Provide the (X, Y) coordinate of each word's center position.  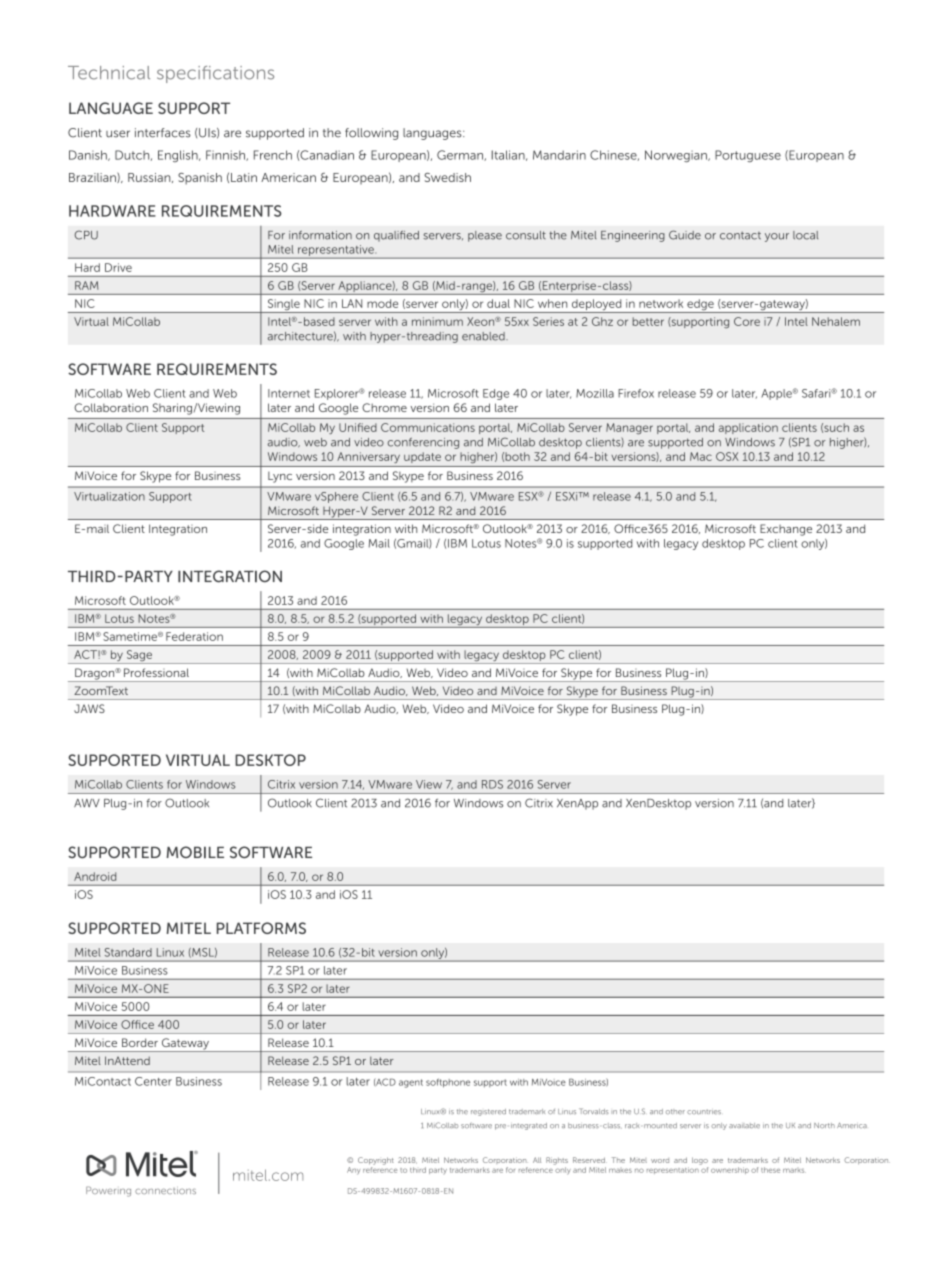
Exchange (786, 530)
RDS (492, 784)
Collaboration (111, 407)
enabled (484, 336)
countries (704, 1112)
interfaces (163, 133)
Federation (194, 636)
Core (747, 321)
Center (153, 1081)
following (371, 134)
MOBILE (195, 852)
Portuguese (748, 156)
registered (488, 1112)
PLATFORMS (261, 928)
